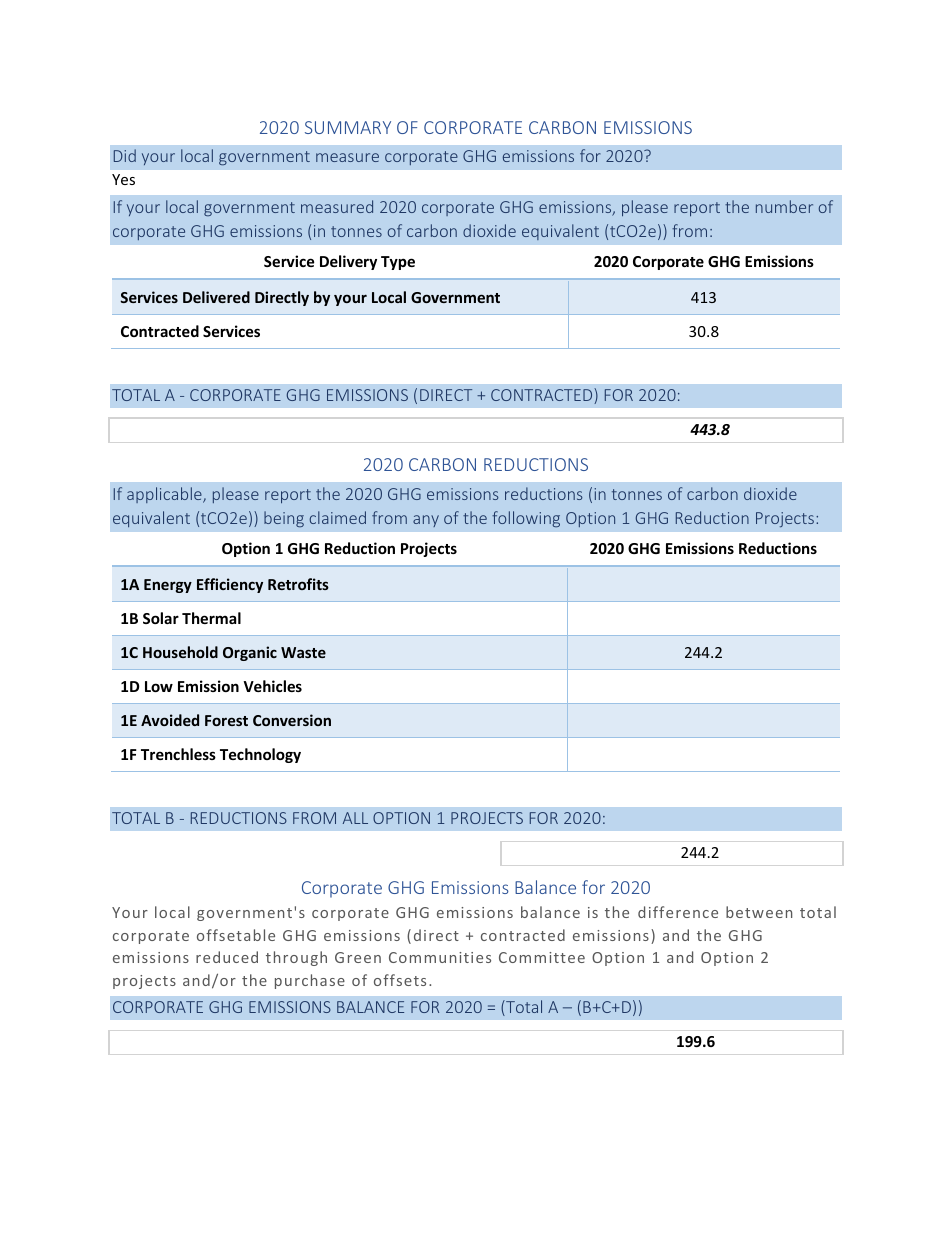  Describe the element at coordinates (230, 585) in the screenshot. I see `Efficiency` at that location.
